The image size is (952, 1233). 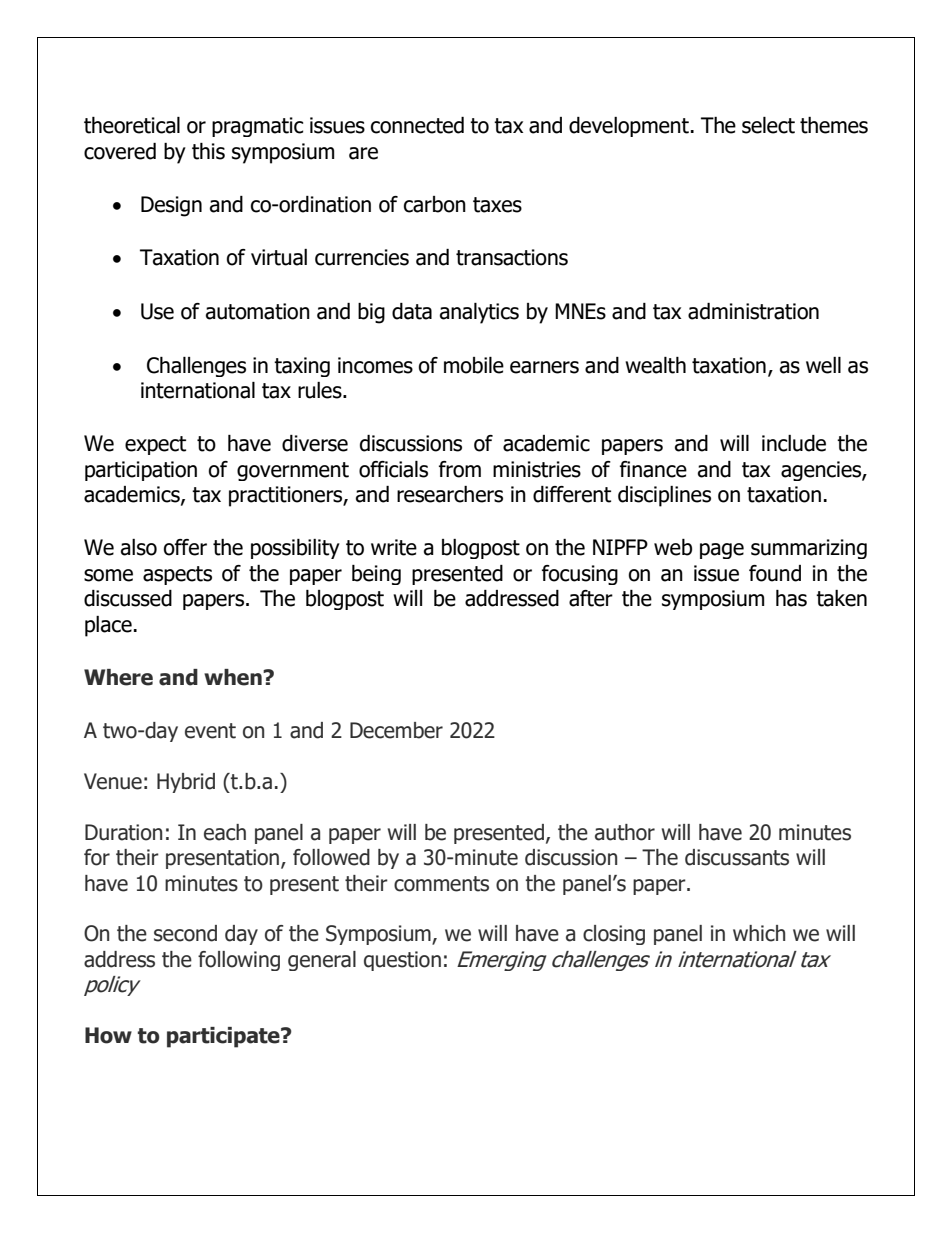 I want to click on found, so click(x=775, y=573).
